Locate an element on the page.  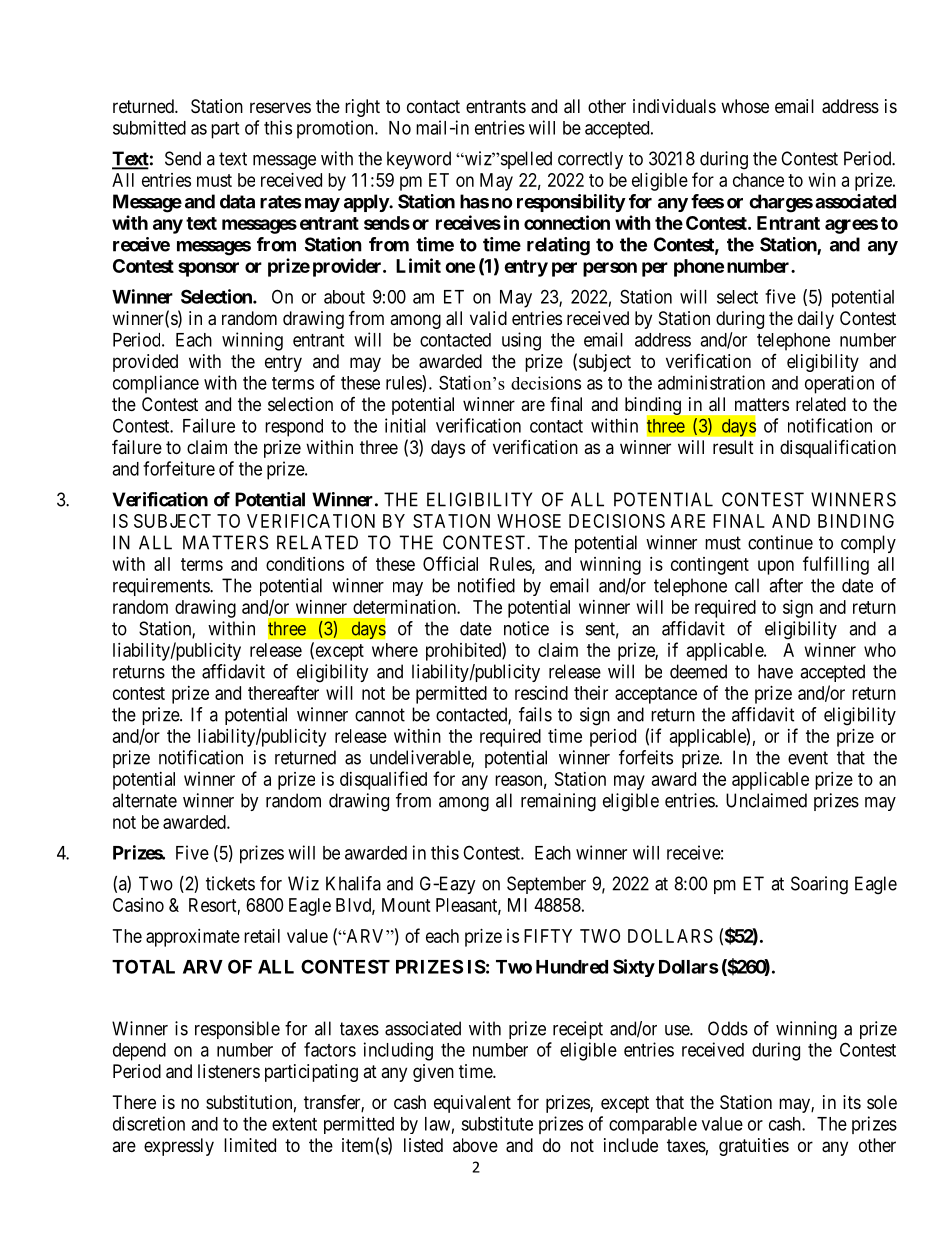
listeners is located at coordinates (229, 1071).
